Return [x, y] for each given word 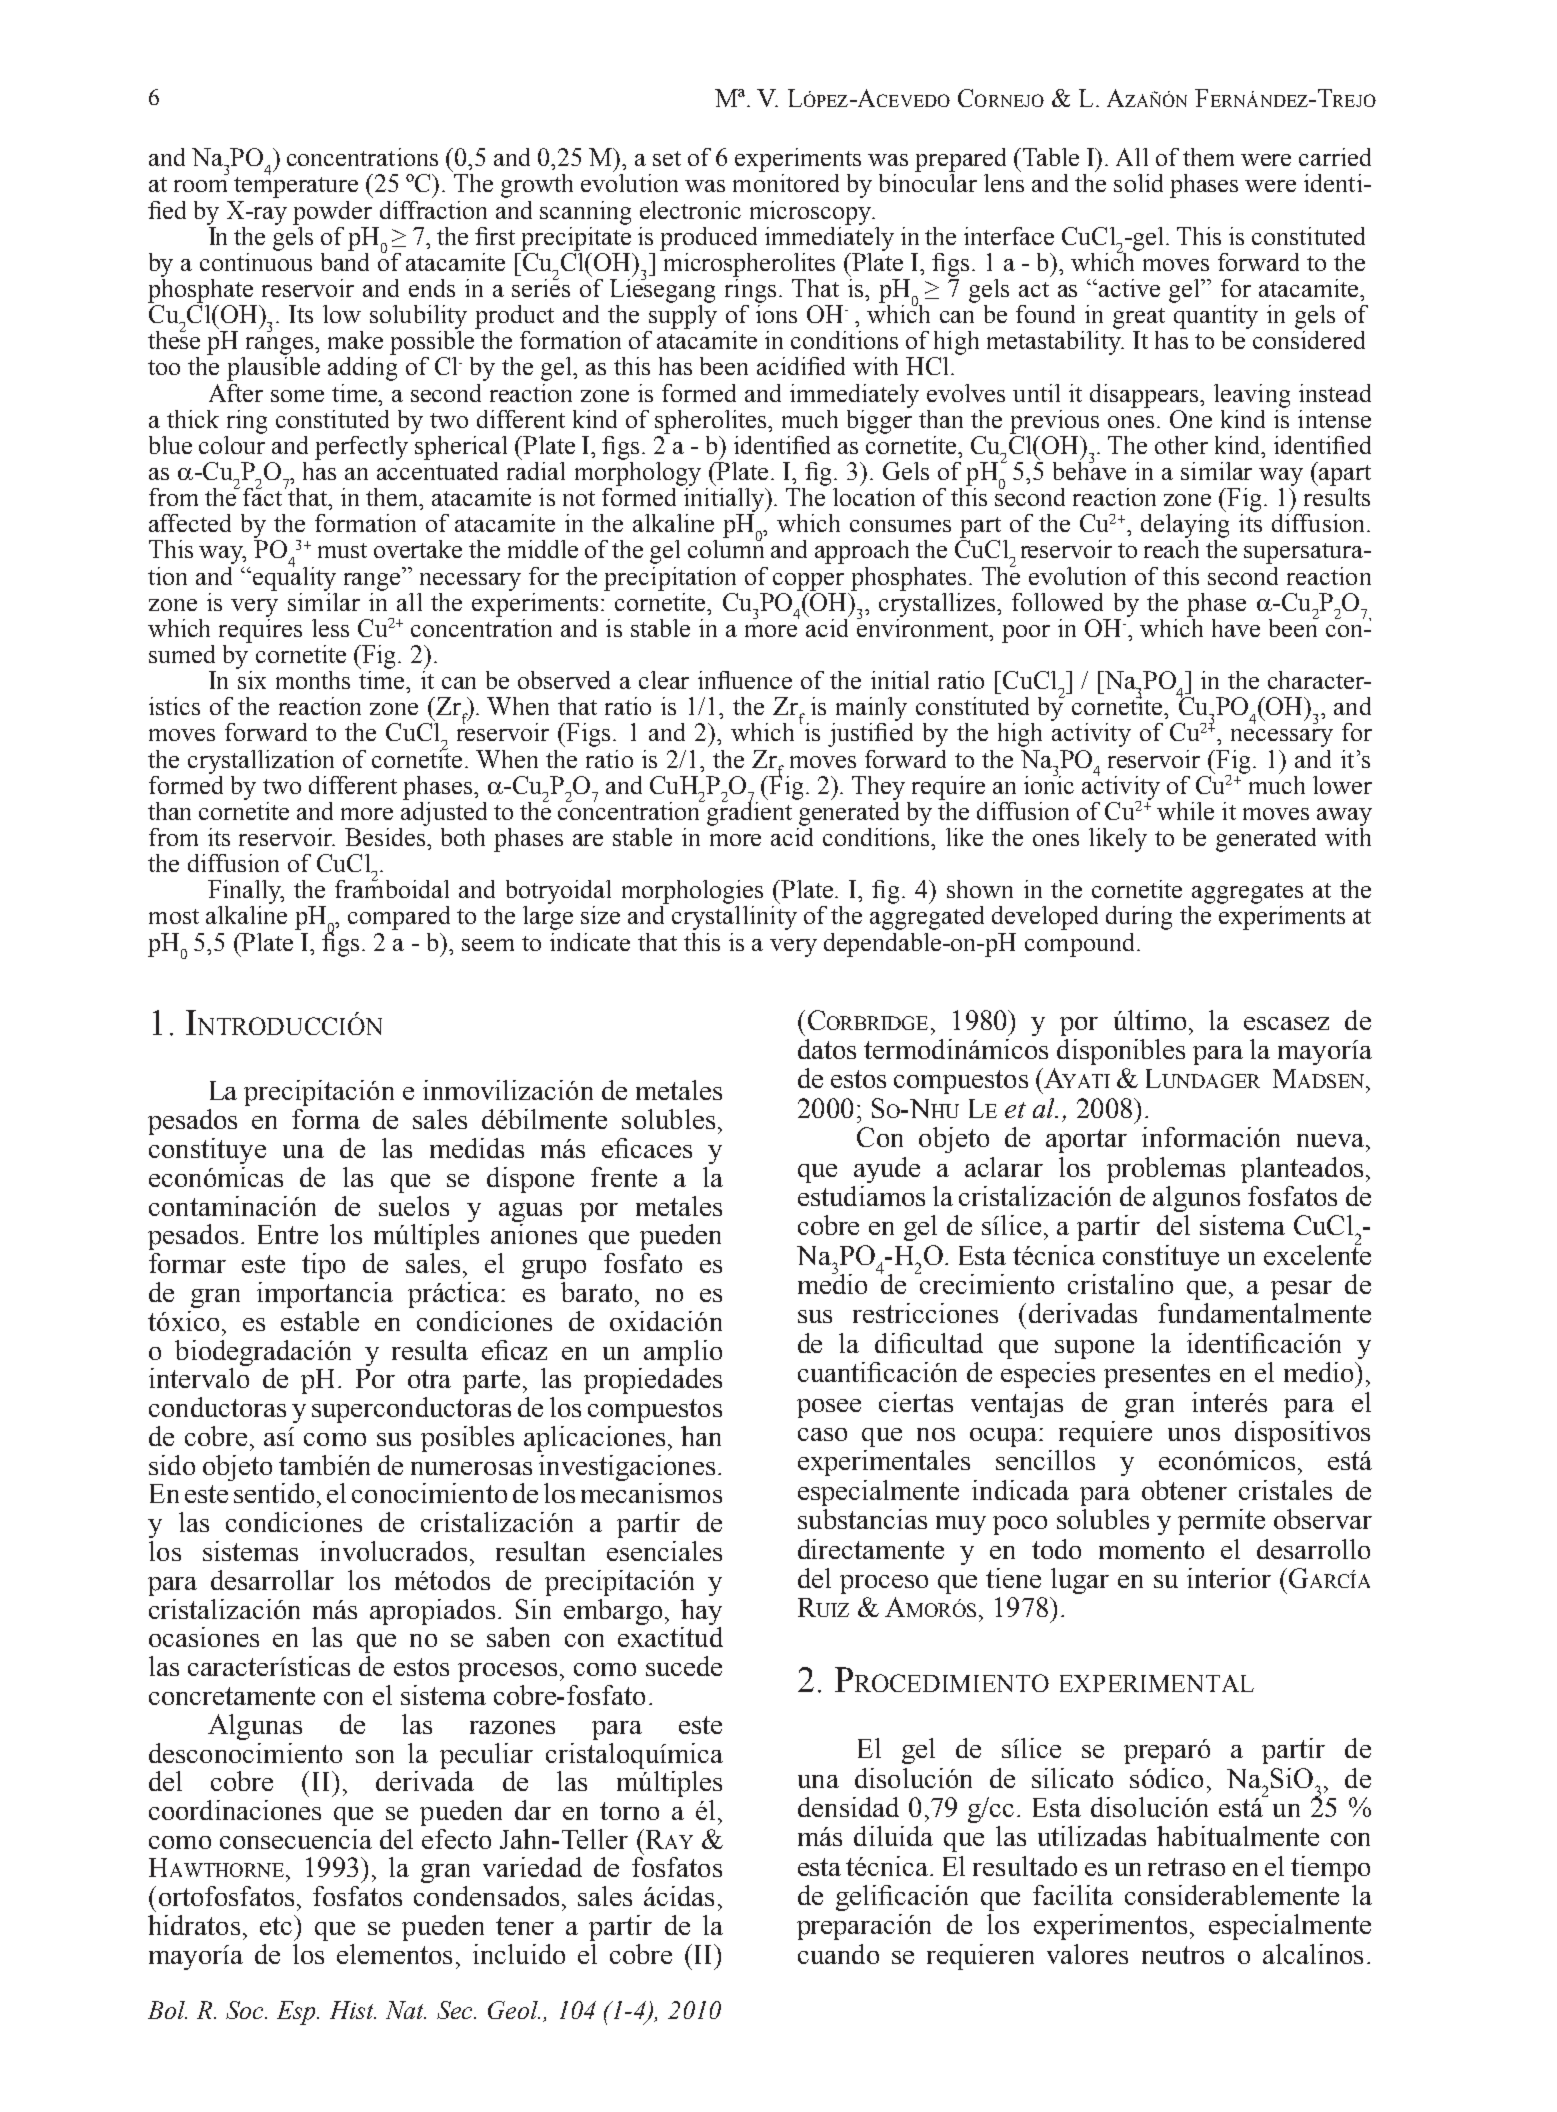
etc [277, 1925]
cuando [838, 1954]
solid [1138, 183]
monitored [786, 183]
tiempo [1330, 1869]
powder [332, 213]
